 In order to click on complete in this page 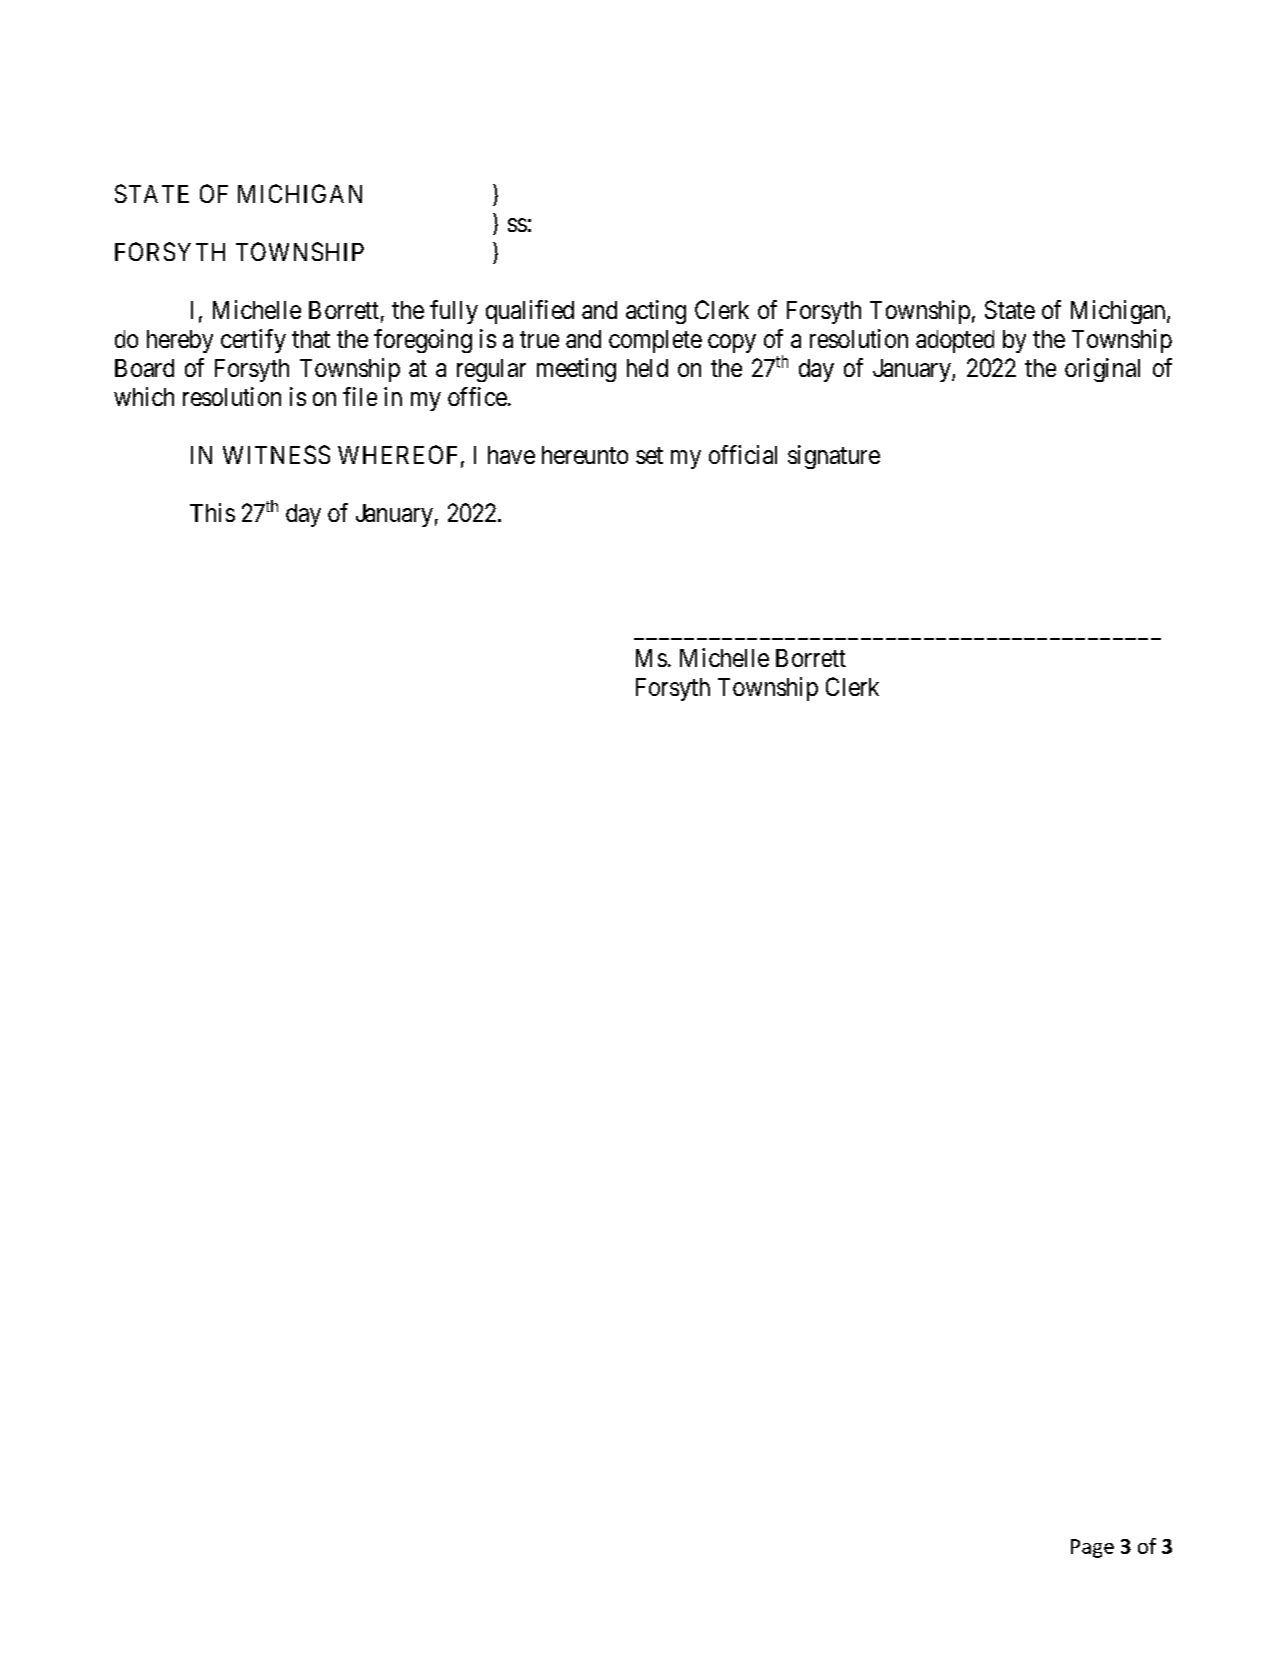, I will do `click(655, 341)`.
